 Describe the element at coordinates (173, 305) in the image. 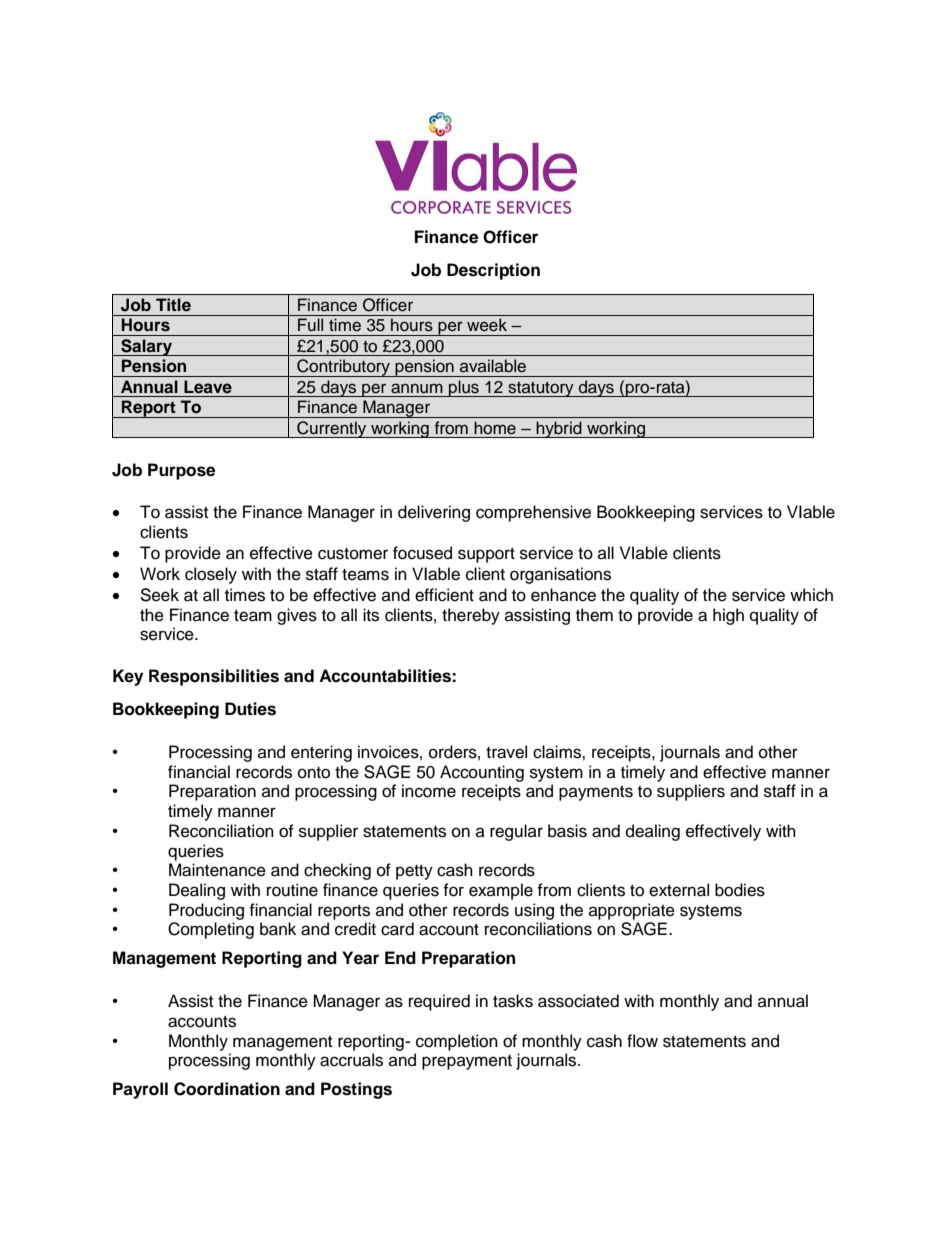

I see `Title` at that location.
